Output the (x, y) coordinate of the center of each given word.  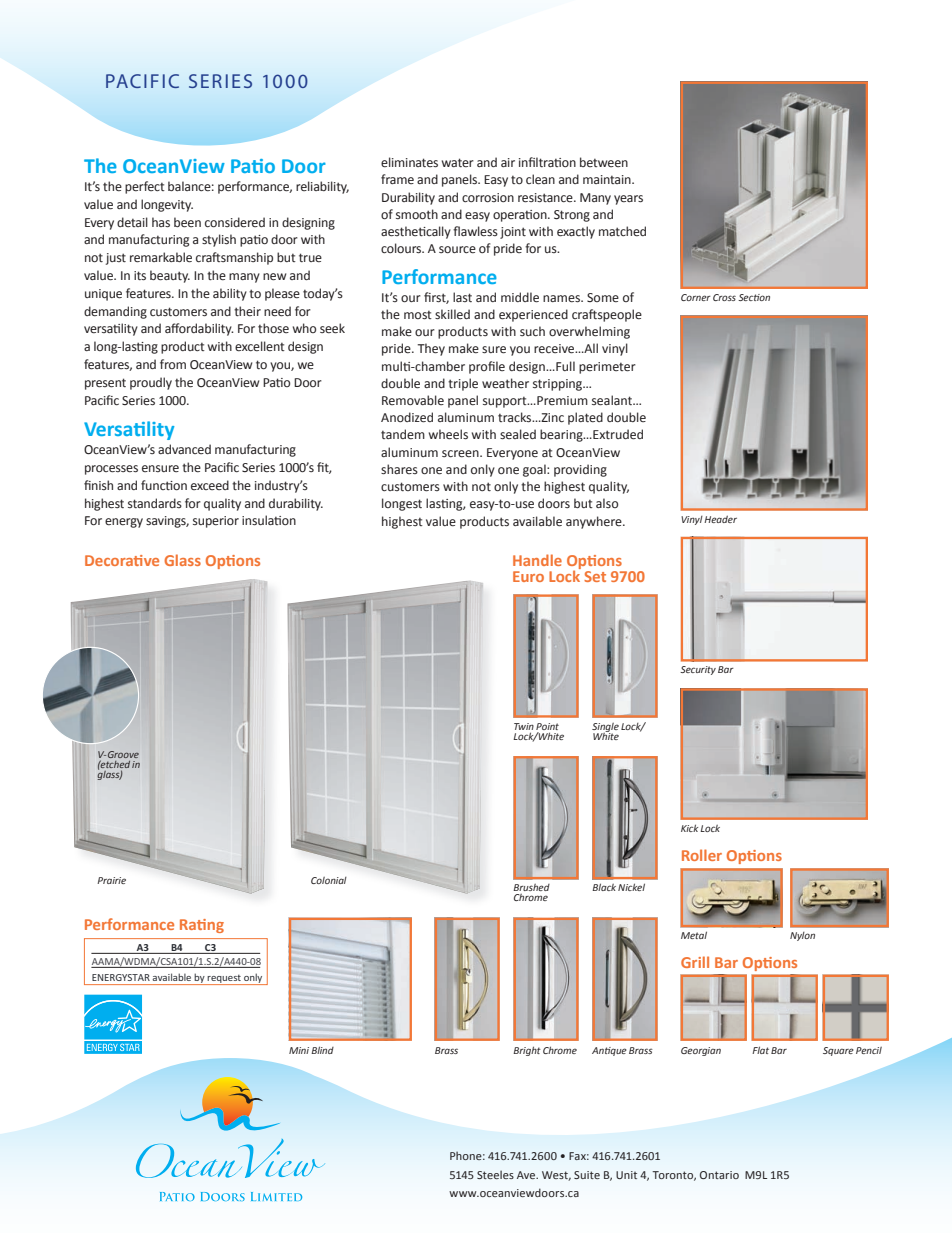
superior (216, 522)
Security (698, 670)
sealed (518, 434)
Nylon (802, 936)
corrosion (488, 197)
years (628, 200)
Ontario (719, 1175)
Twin (524, 726)
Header (720, 519)
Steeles (495, 1174)
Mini (299, 1050)
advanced (184, 449)
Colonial (329, 880)
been (187, 222)
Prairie (111, 880)
